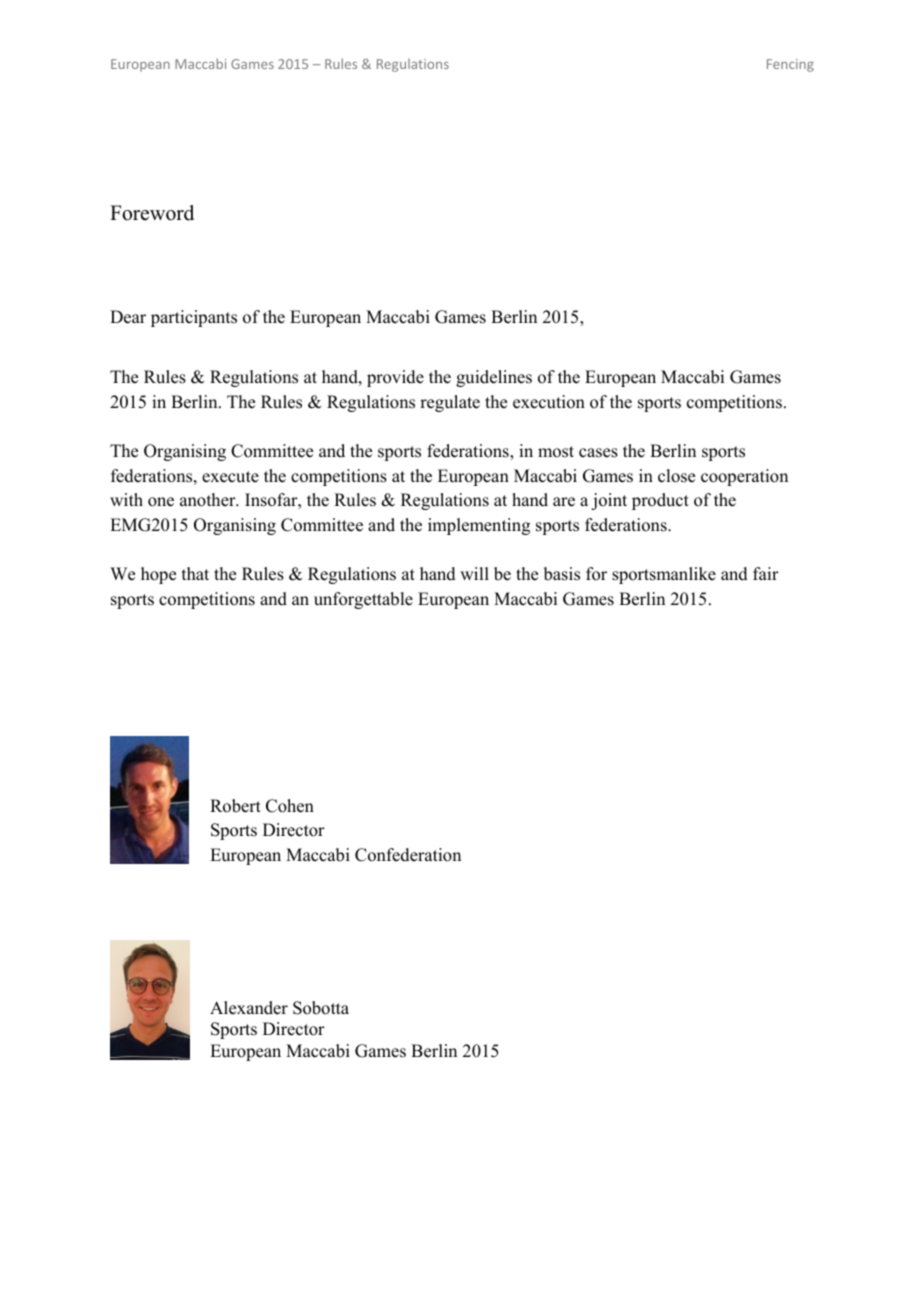 The image size is (924, 1308). I want to click on that, so click(195, 573).
